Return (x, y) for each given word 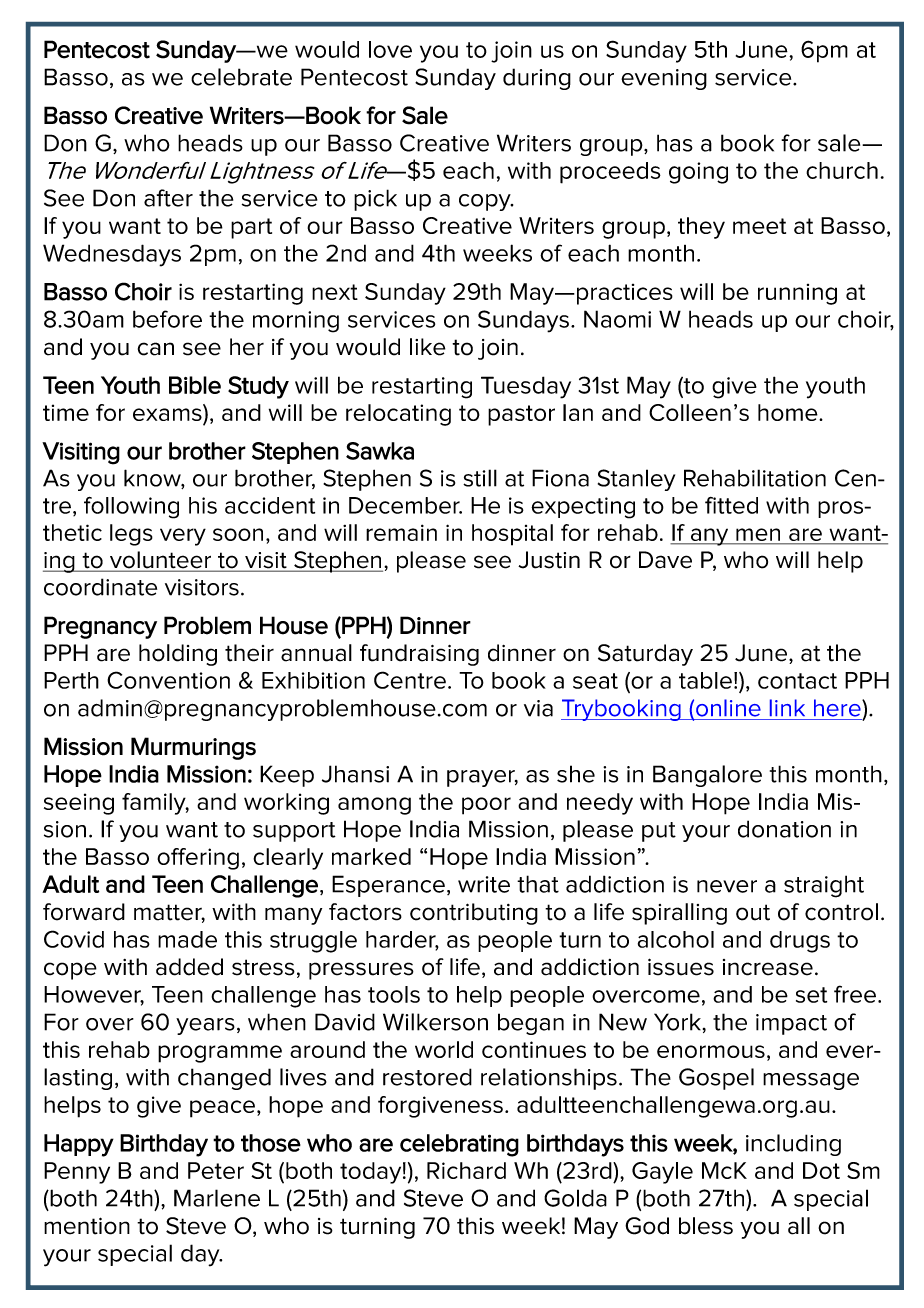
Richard (466, 1170)
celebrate (241, 77)
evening (664, 79)
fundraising (419, 655)
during (537, 79)
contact (797, 681)
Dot (821, 1170)
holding (178, 655)
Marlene (217, 1198)
